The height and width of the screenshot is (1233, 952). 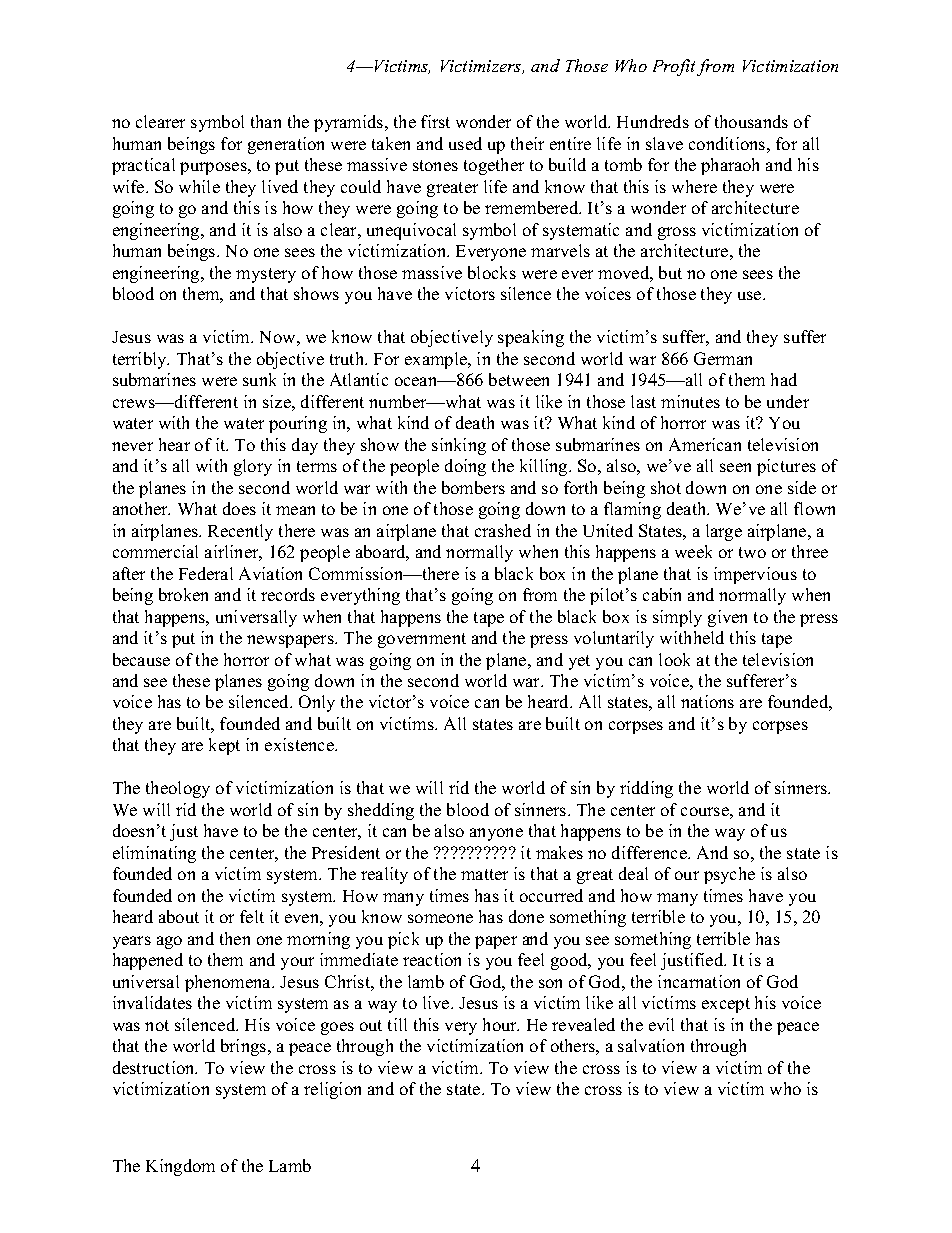 What do you see at coordinates (755, 575) in the screenshot?
I see `impervious` at bounding box center [755, 575].
